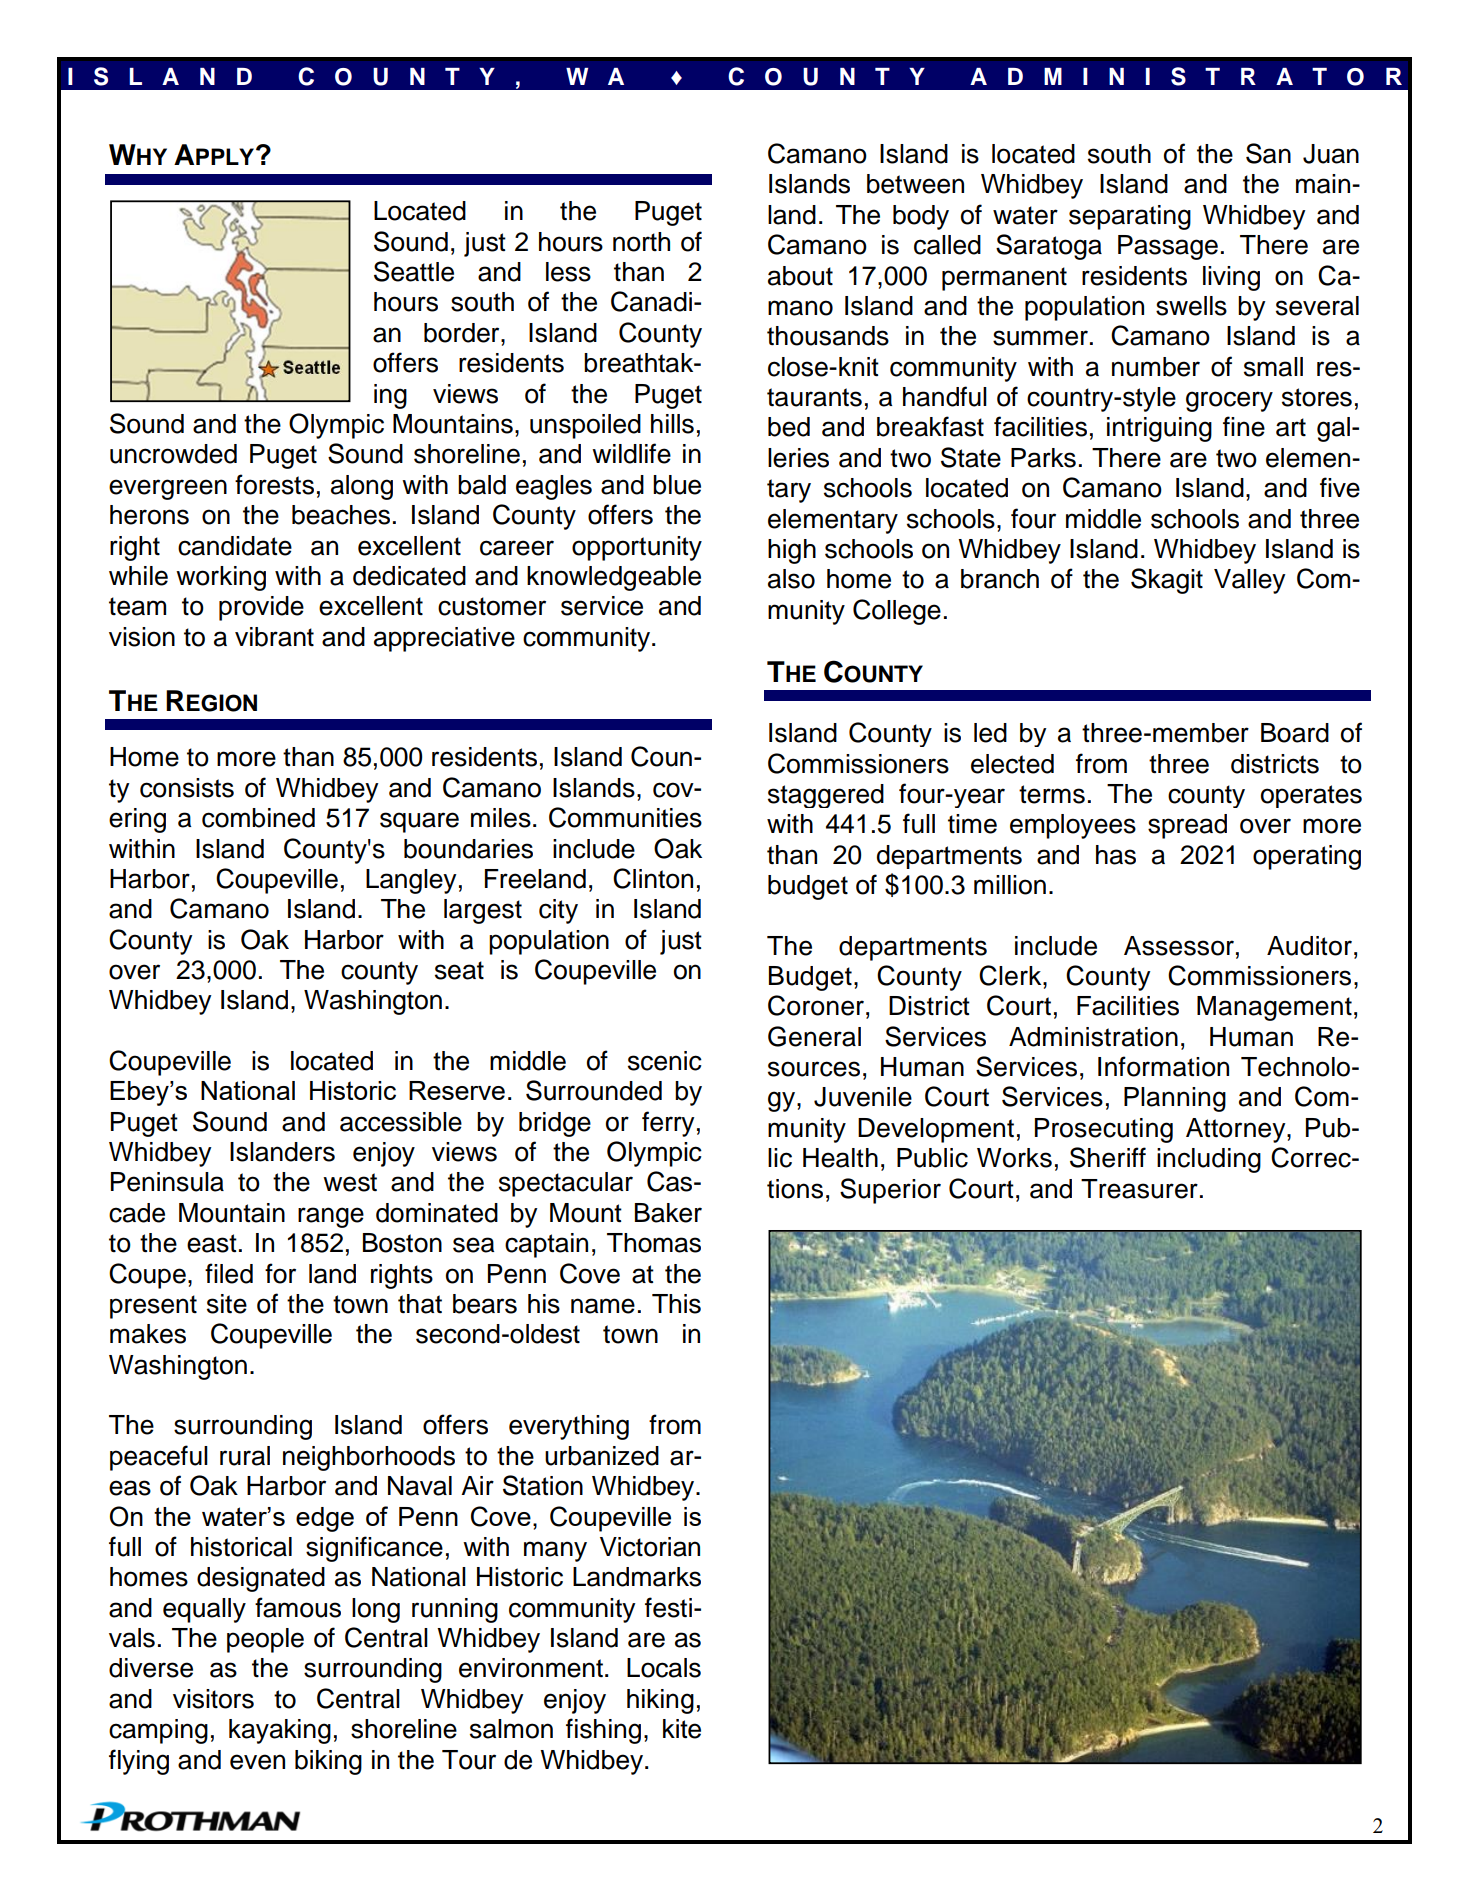 The image size is (1469, 1901). What do you see at coordinates (641, 242) in the screenshot?
I see `north` at bounding box center [641, 242].
